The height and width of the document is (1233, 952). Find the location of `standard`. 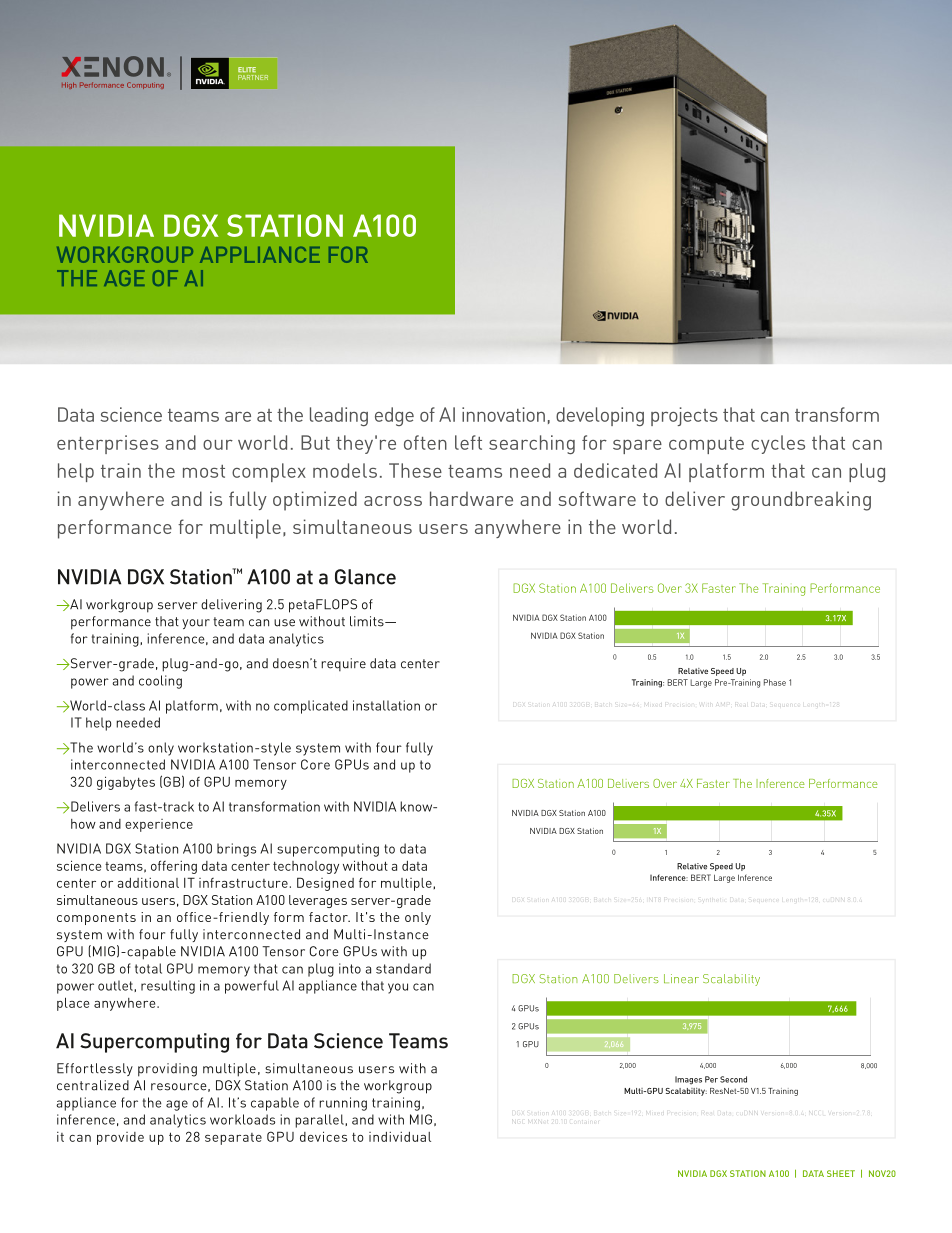

standard is located at coordinates (403, 968).
